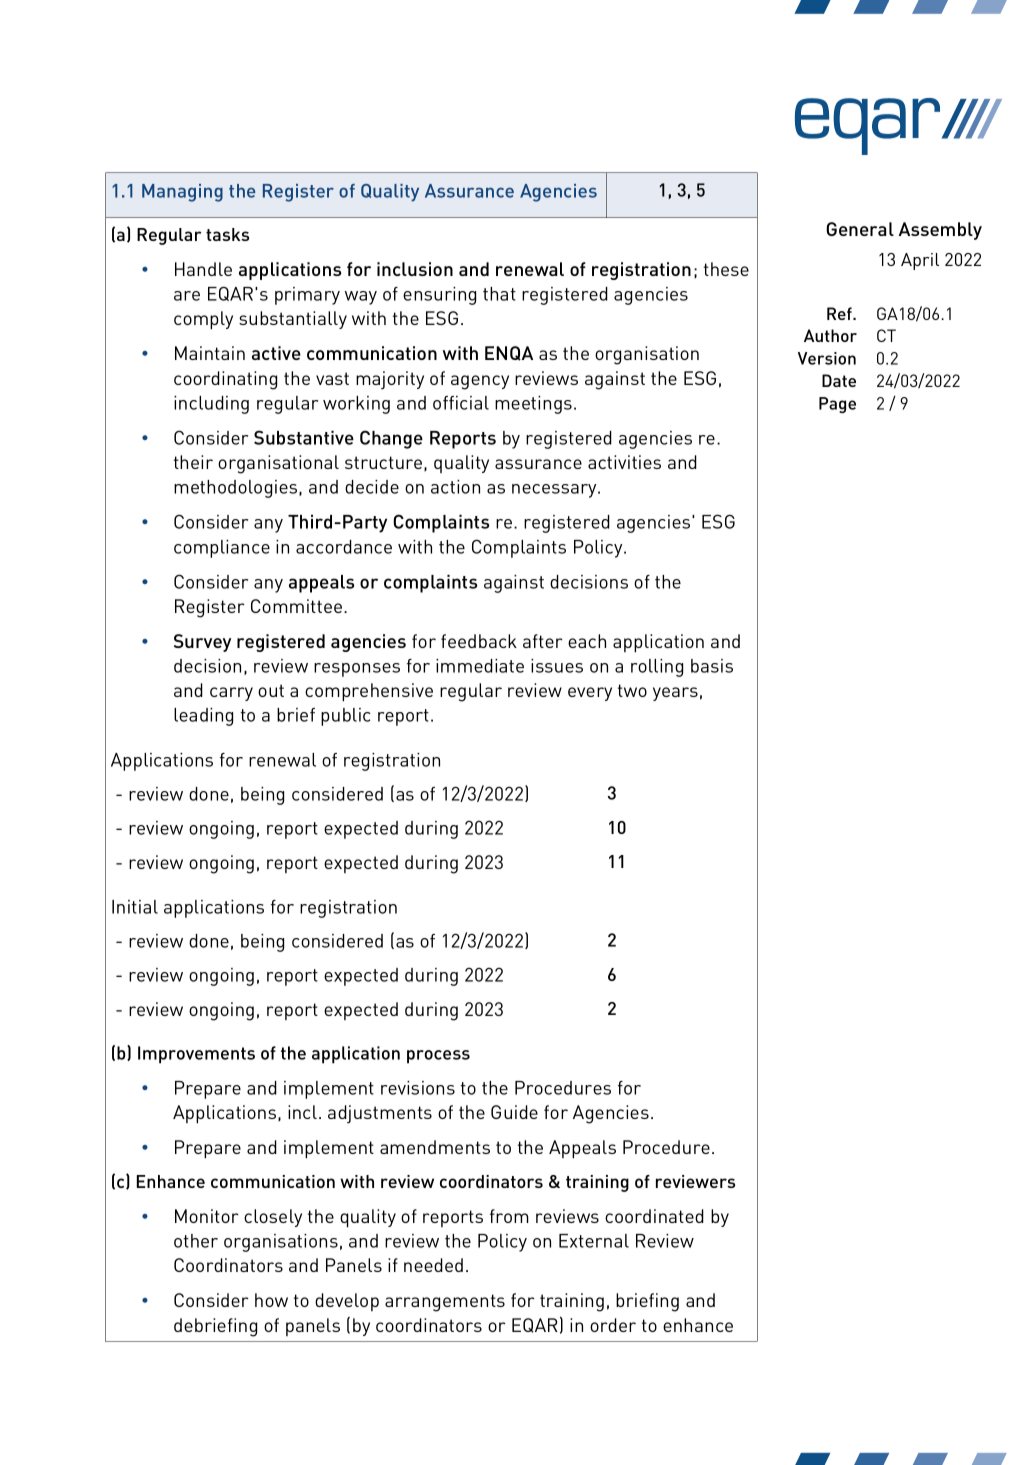 Image resolution: width=1036 pixels, height=1465 pixels. What do you see at coordinates (271, 1300) in the page?
I see `how` at bounding box center [271, 1300].
